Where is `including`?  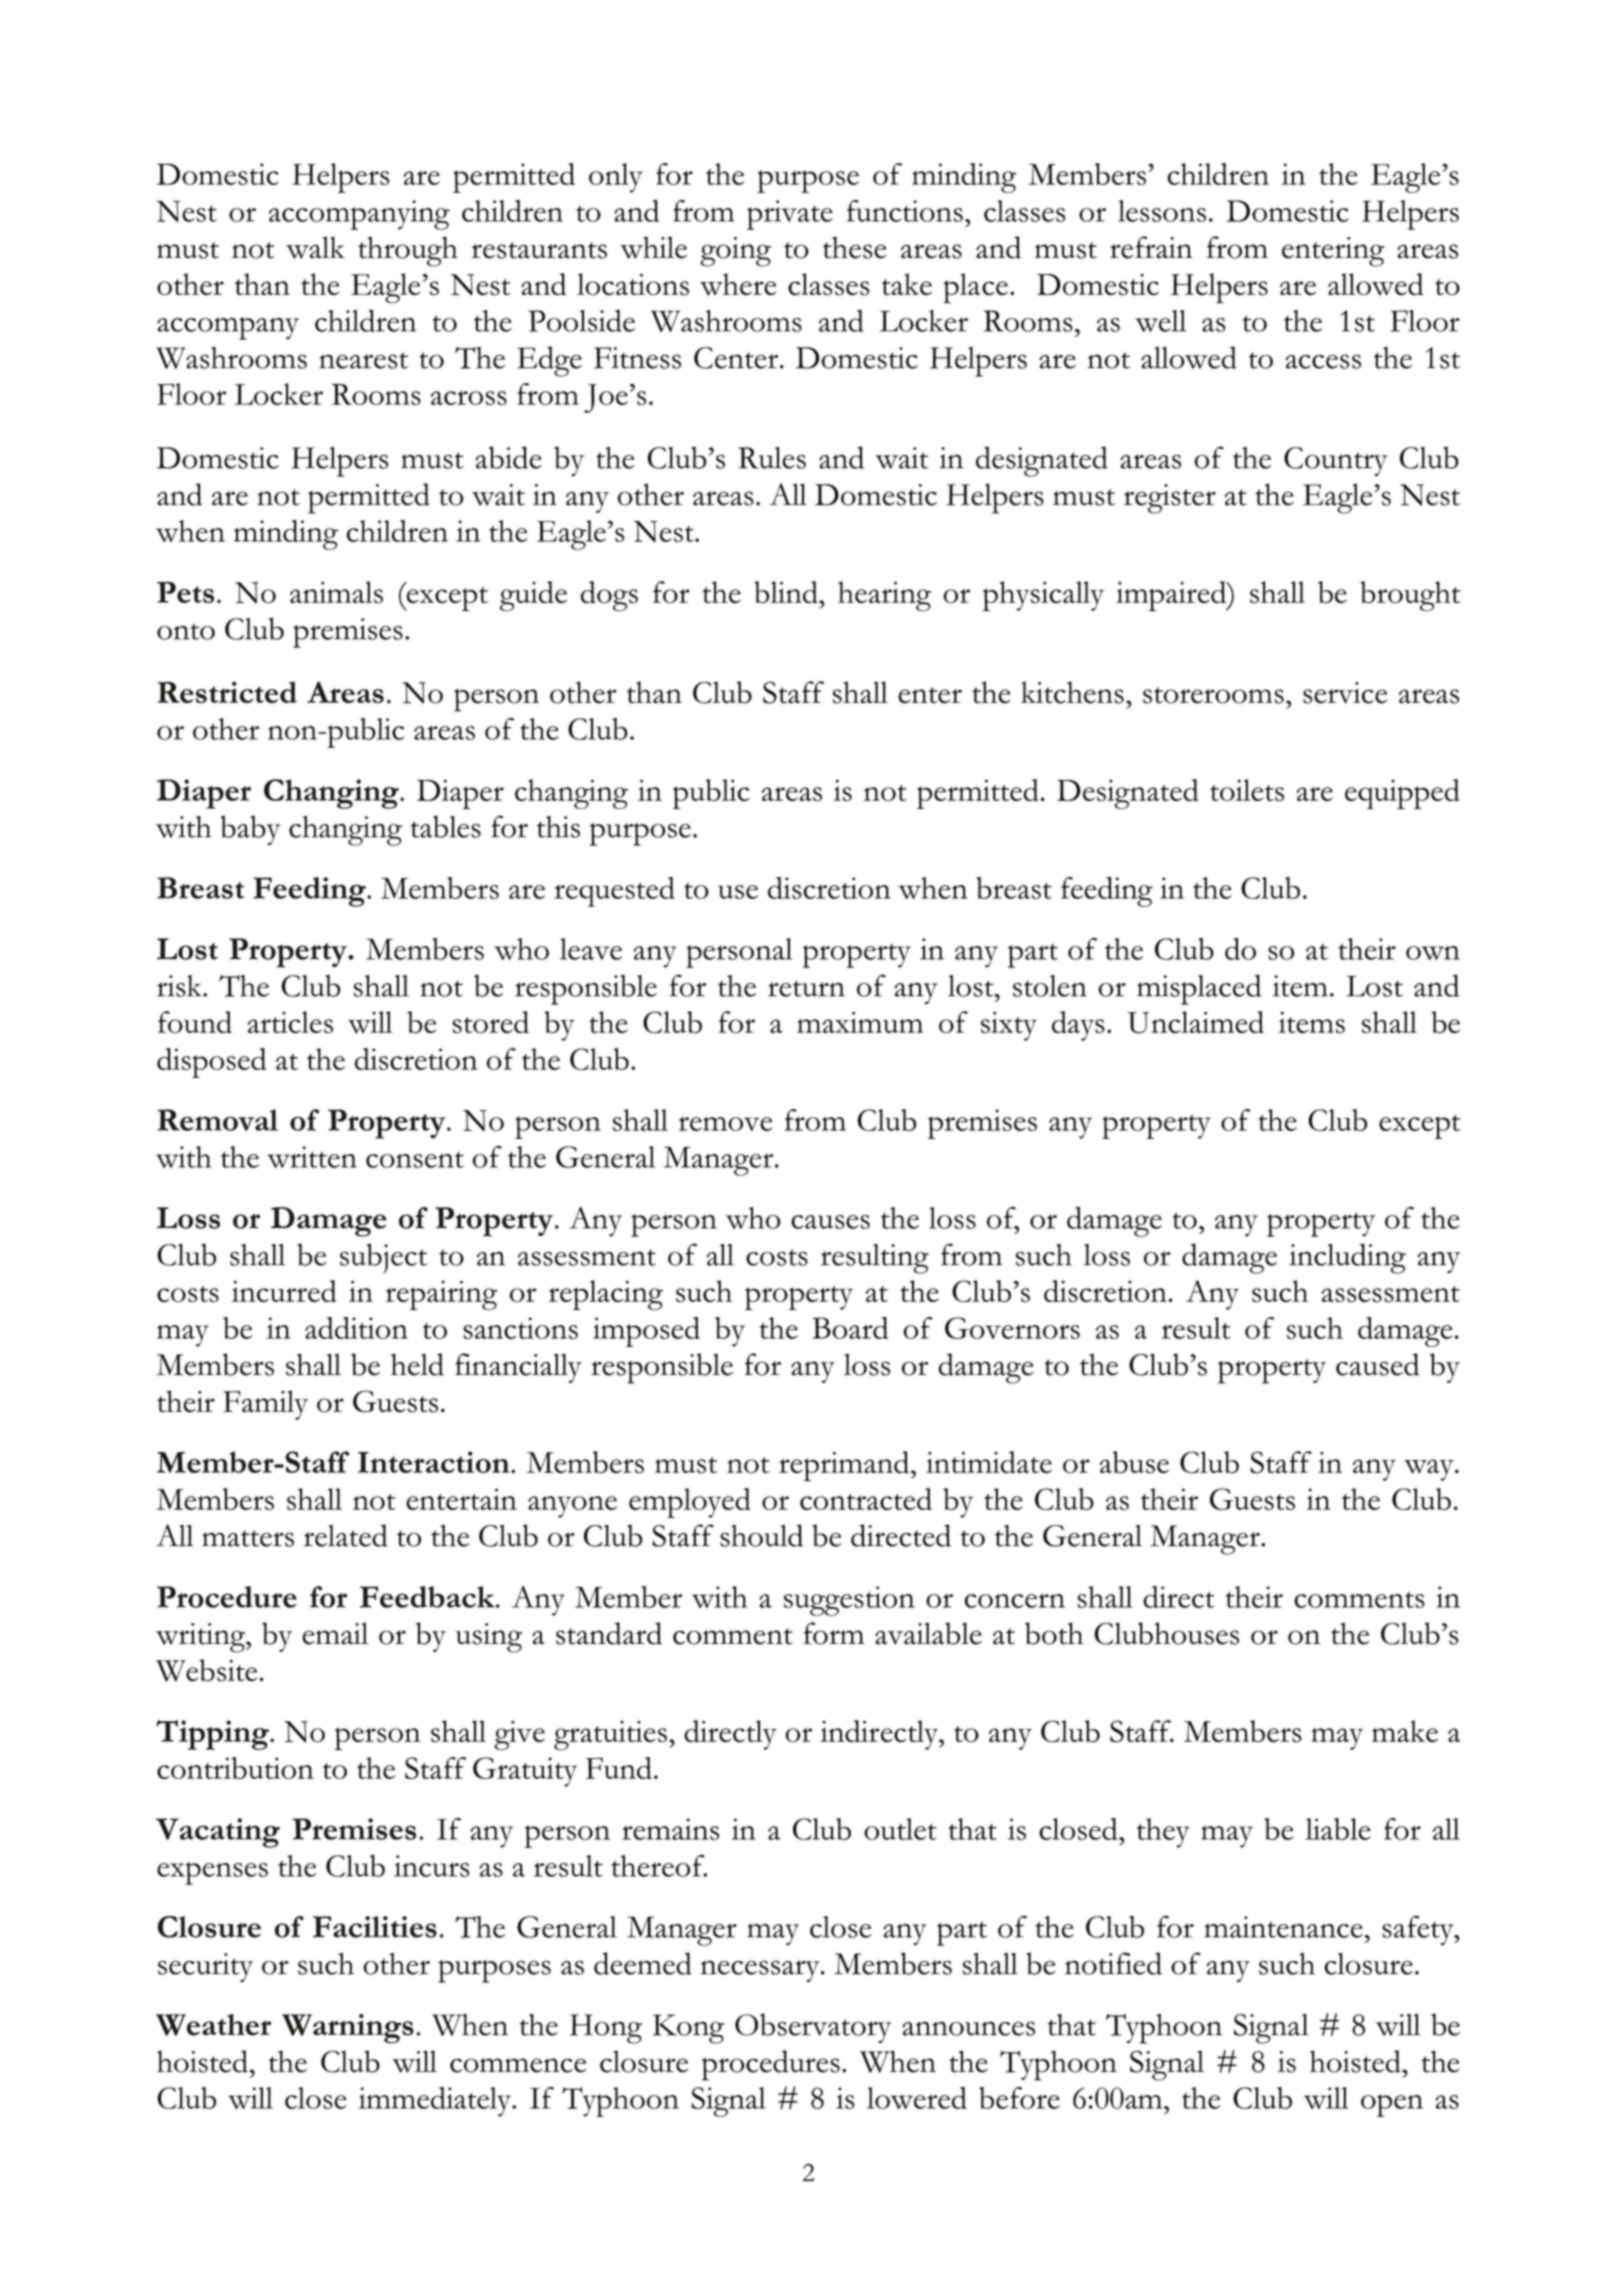
including is located at coordinates (1347, 1258).
